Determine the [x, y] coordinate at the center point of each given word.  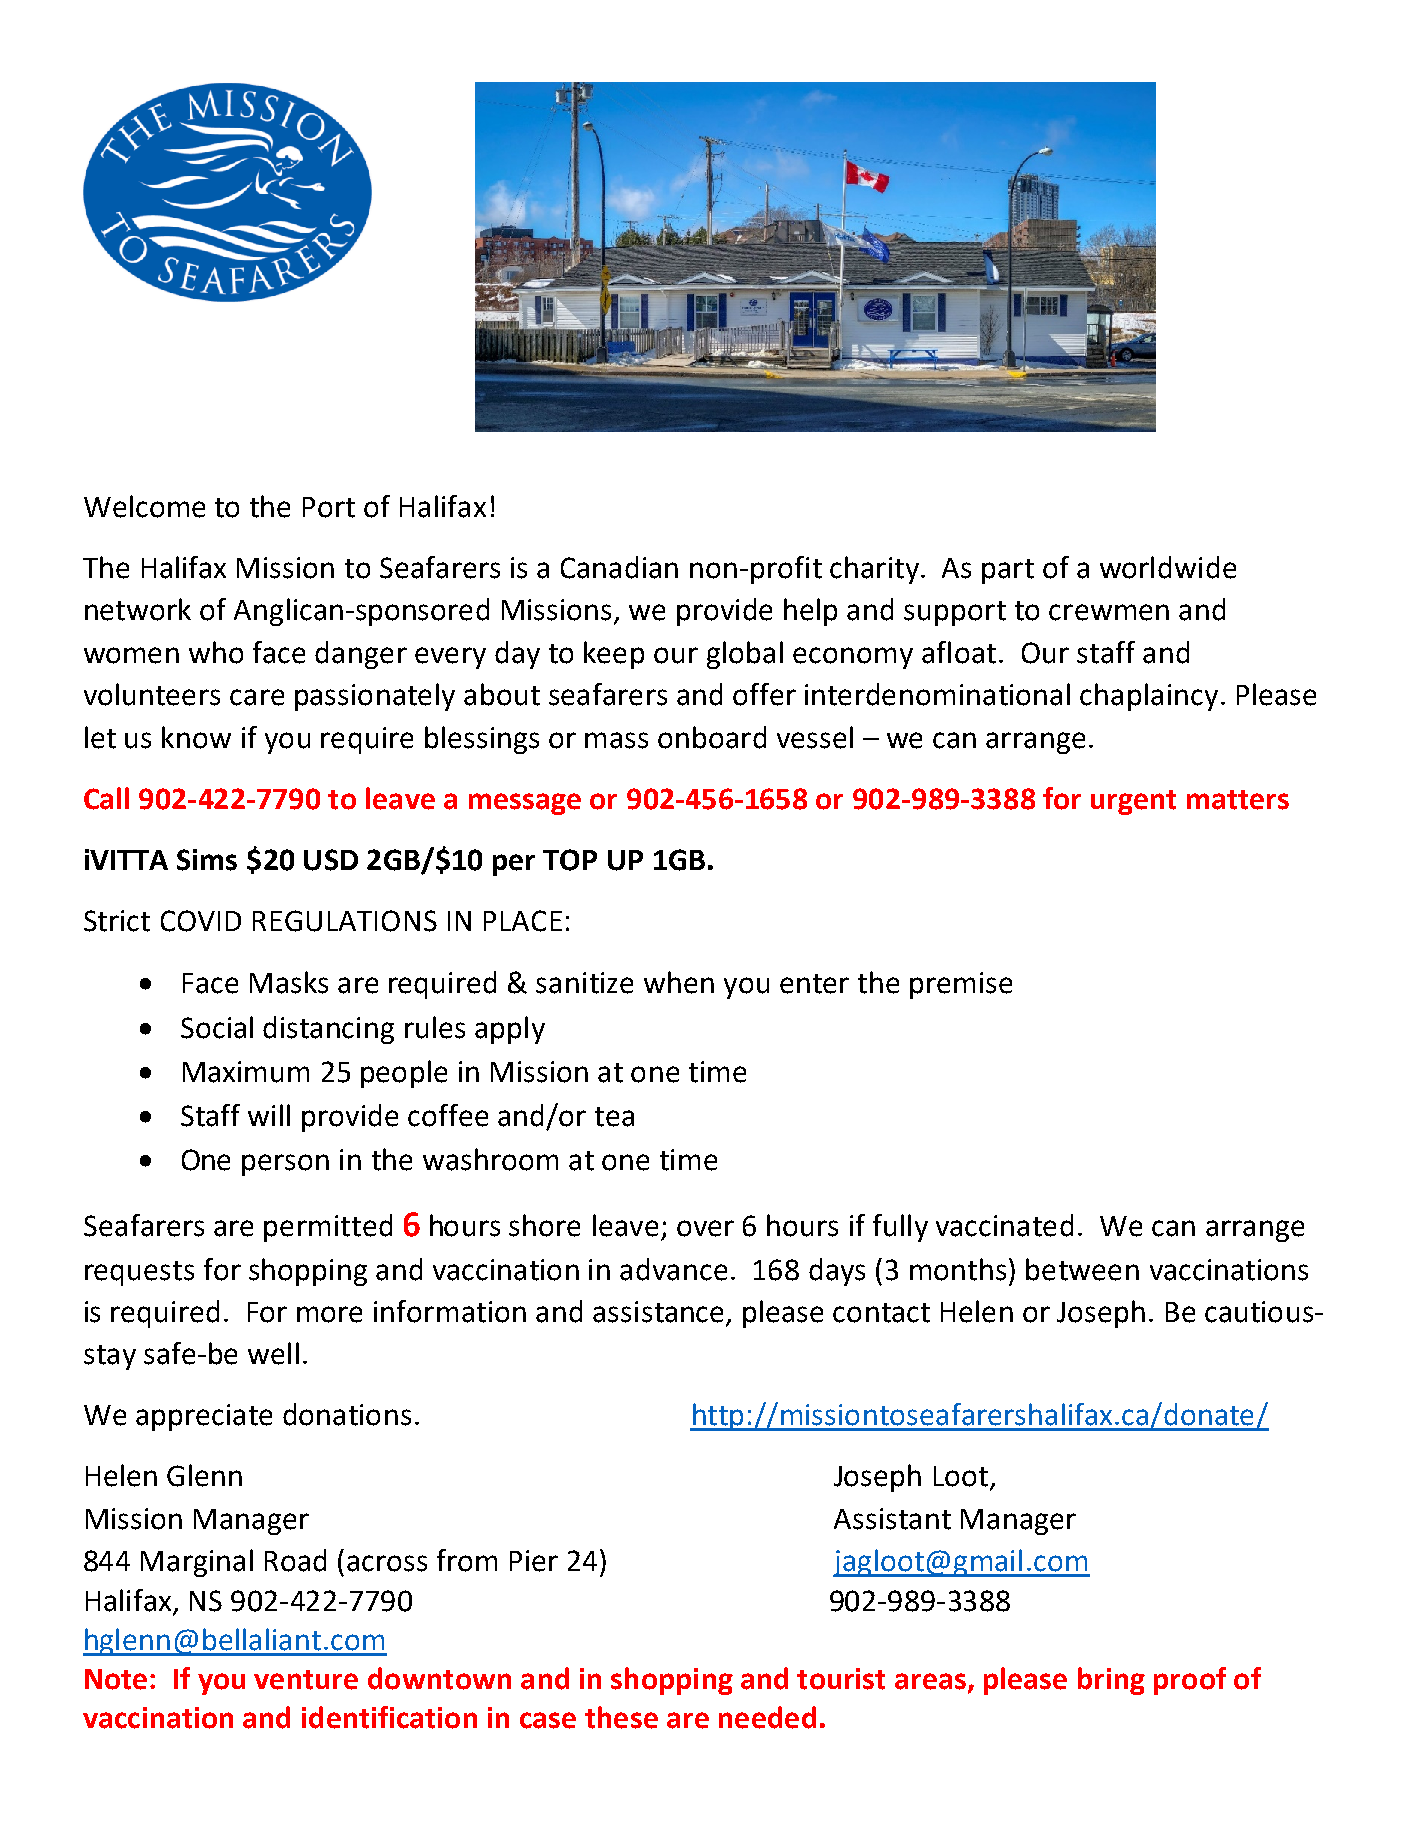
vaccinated [1004, 1225]
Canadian [619, 567]
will [269, 1115]
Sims [207, 860]
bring [1111, 1681]
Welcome [144, 506]
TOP [570, 860]
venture [306, 1680]
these [621, 1717]
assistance [658, 1312]
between [1082, 1269]
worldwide [1168, 567]
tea [614, 1117]
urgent [1133, 802]
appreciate [204, 1417]
